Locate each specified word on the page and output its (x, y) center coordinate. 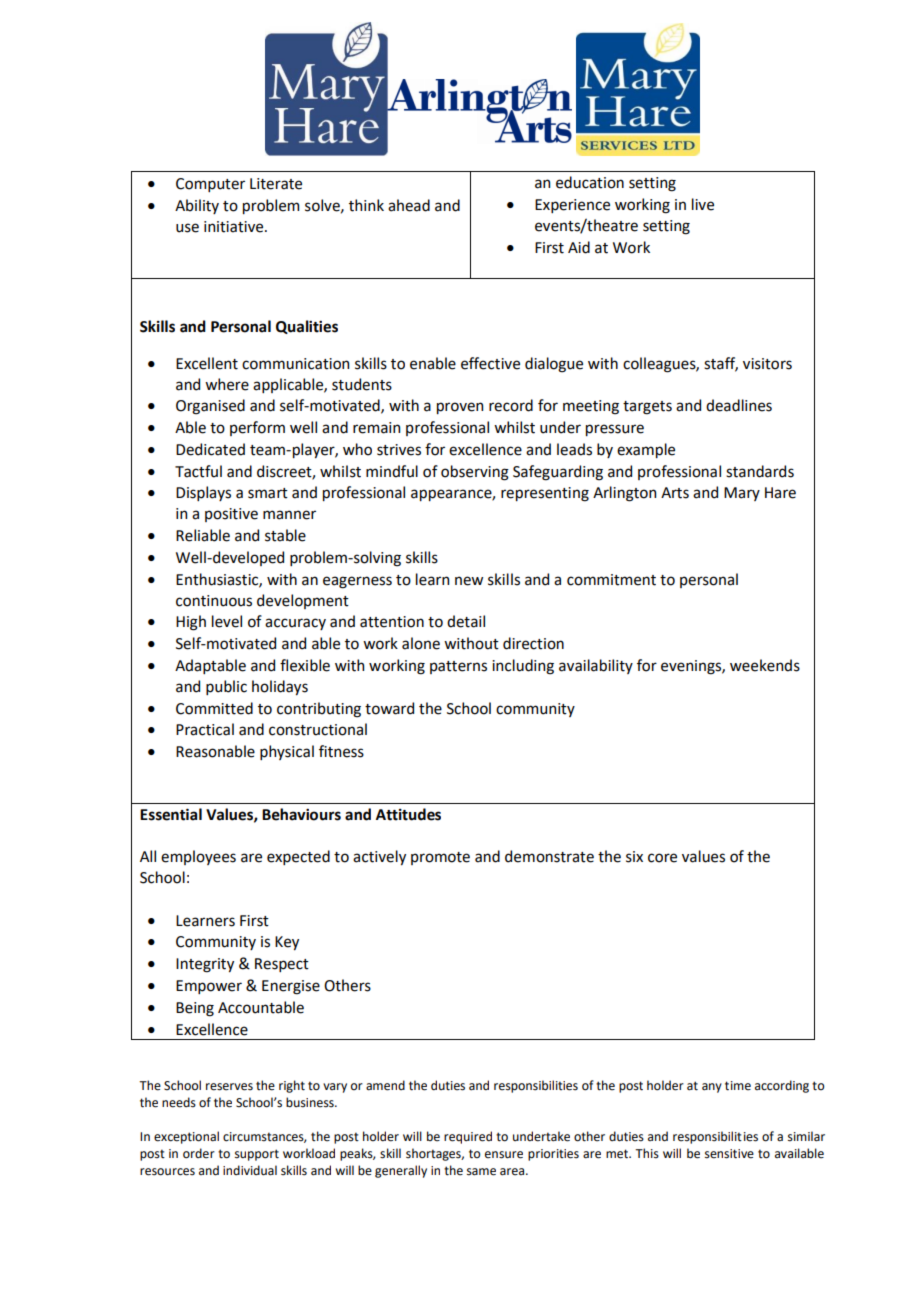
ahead (409, 205)
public (226, 687)
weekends (765, 665)
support (257, 1155)
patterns (458, 667)
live (703, 204)
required (468, 1137)
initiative (235, 227)
